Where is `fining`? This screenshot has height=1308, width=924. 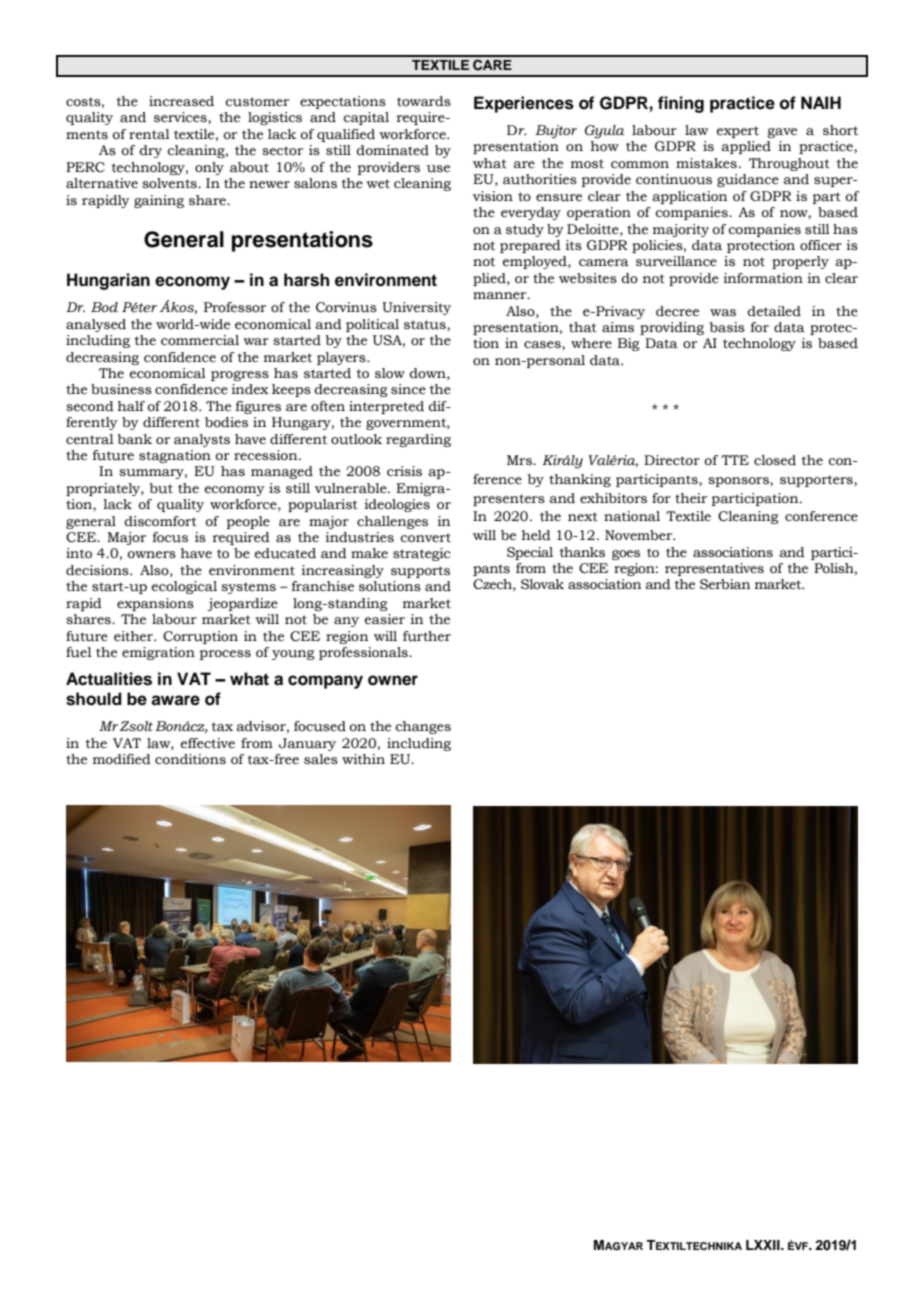
fining is located at coordinates (681, 104).
